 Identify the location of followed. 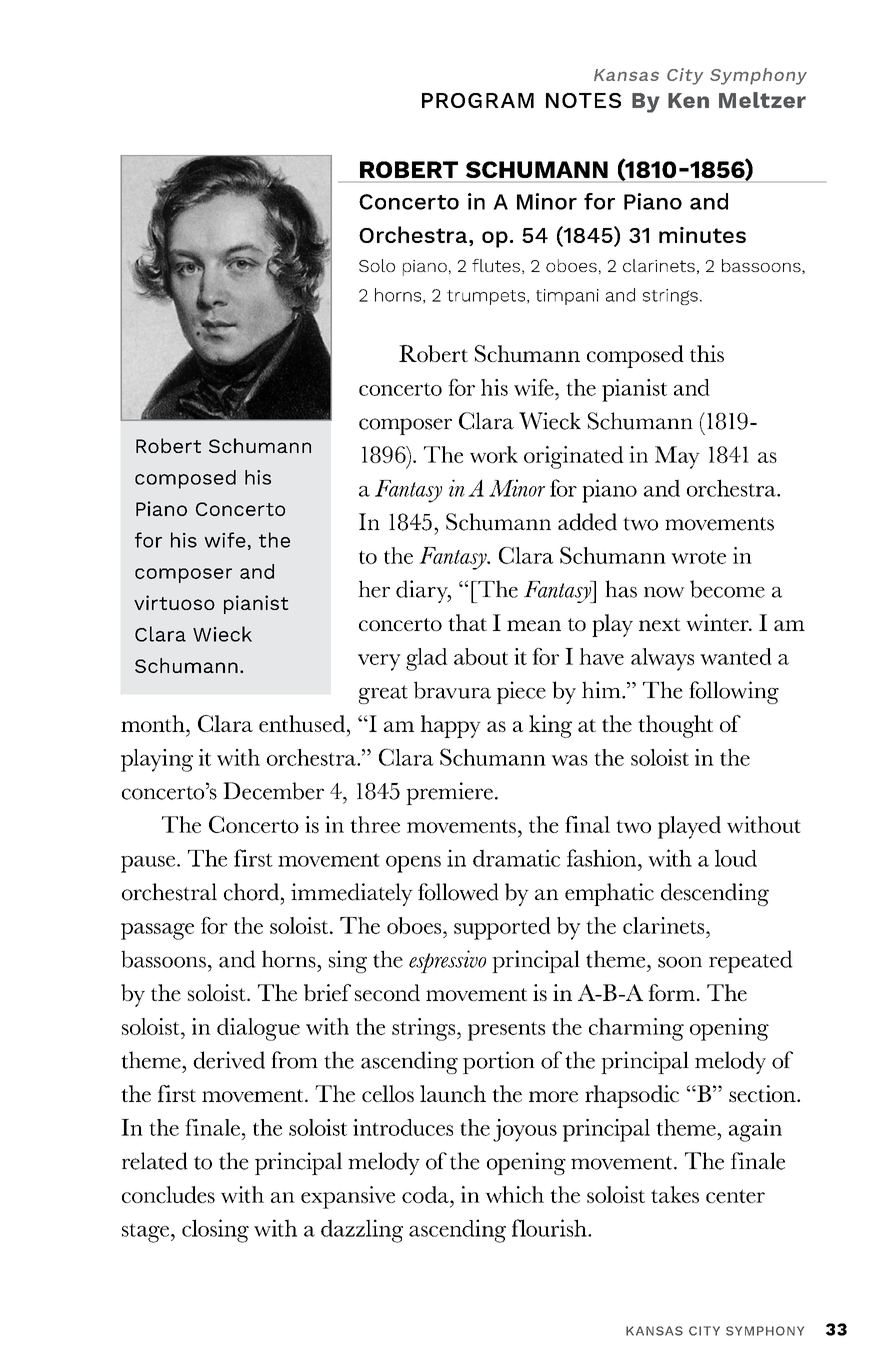
(458, 892).
